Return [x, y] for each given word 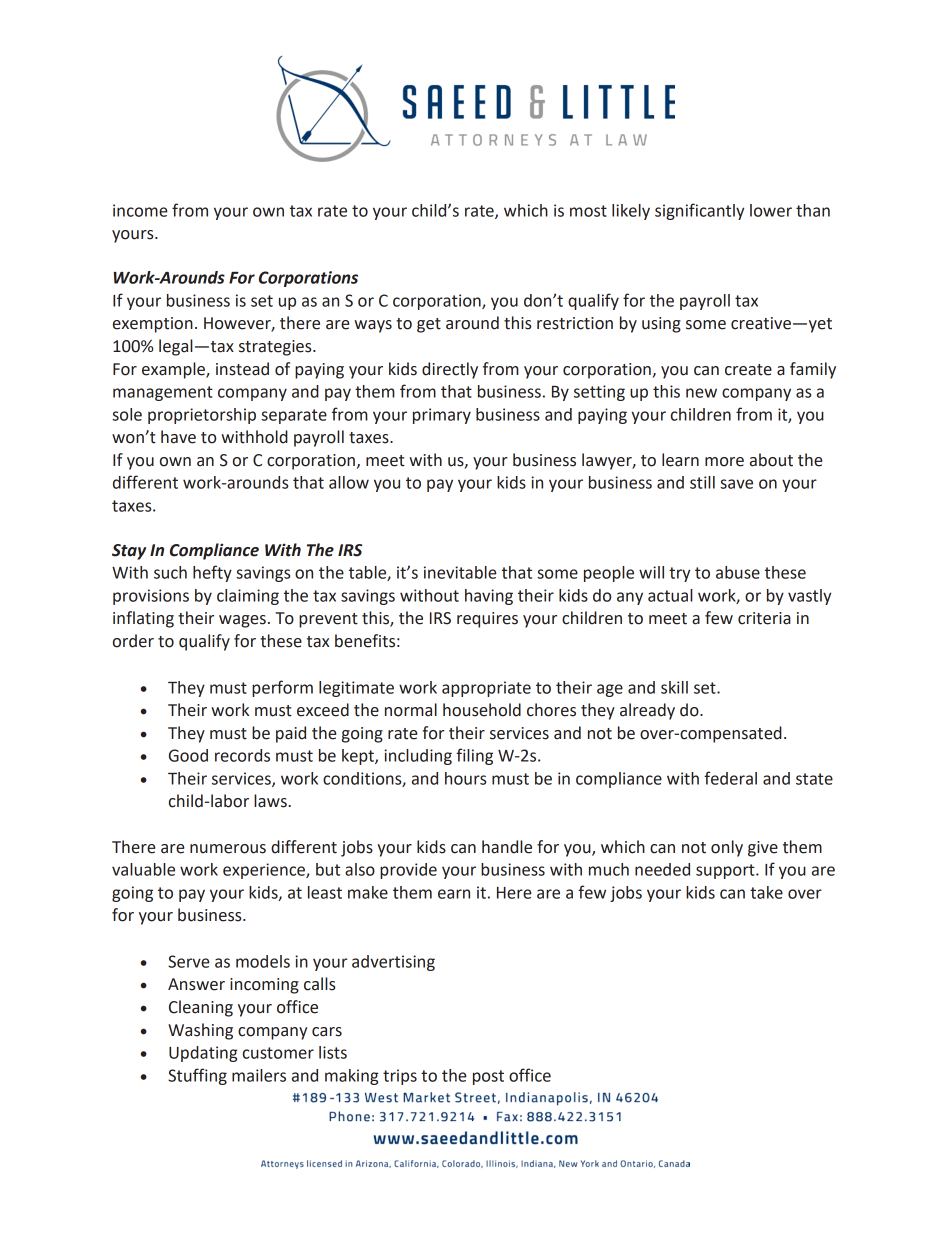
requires [487, 620]
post [488, 1077]
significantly [699, 211]
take [766, 892]
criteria [764, 618]
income [140, 210]
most [588, 211]
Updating [203, 1054]
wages [242, 621]
